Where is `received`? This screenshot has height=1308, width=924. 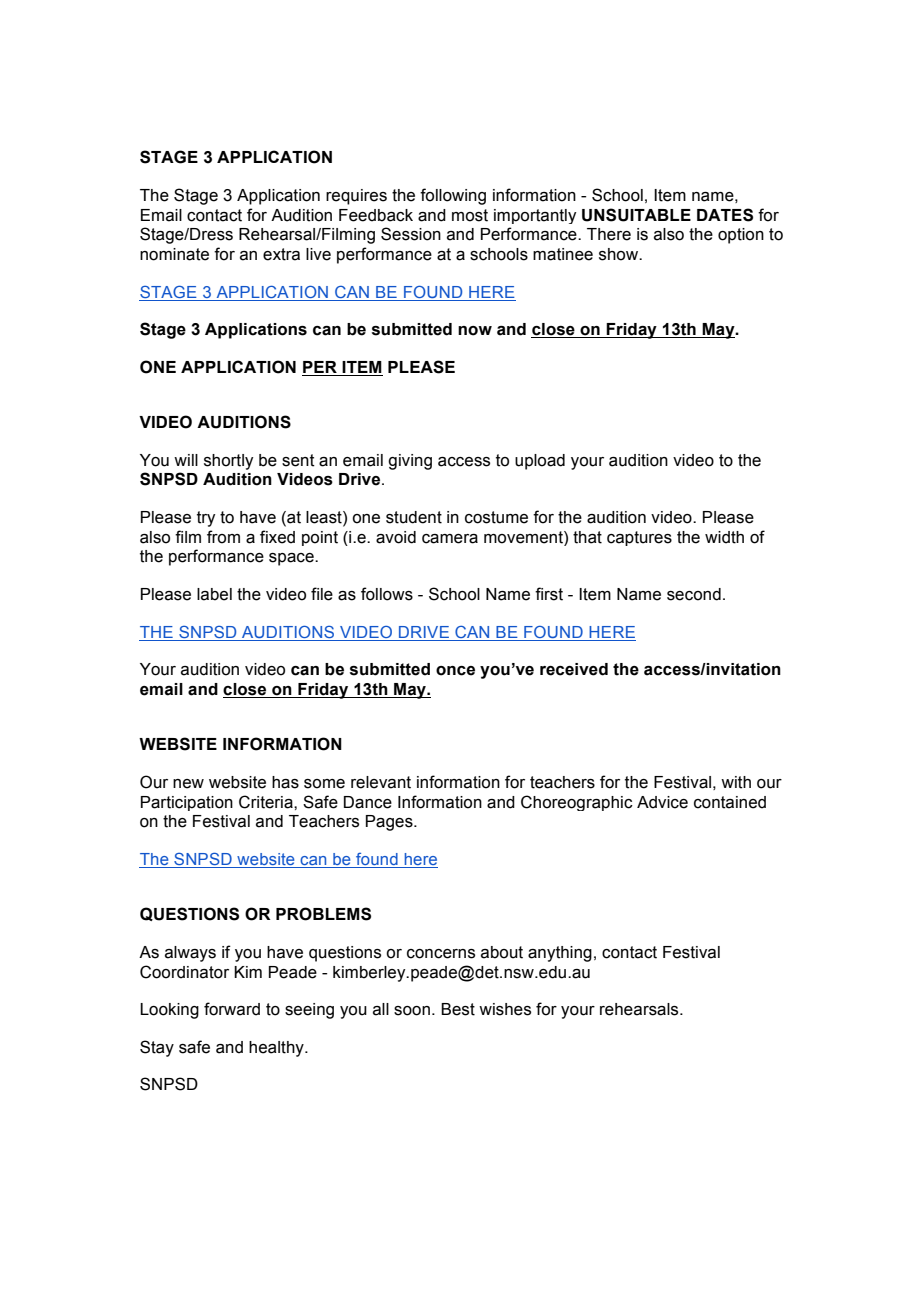 received is located at coordinates (574, 669).
